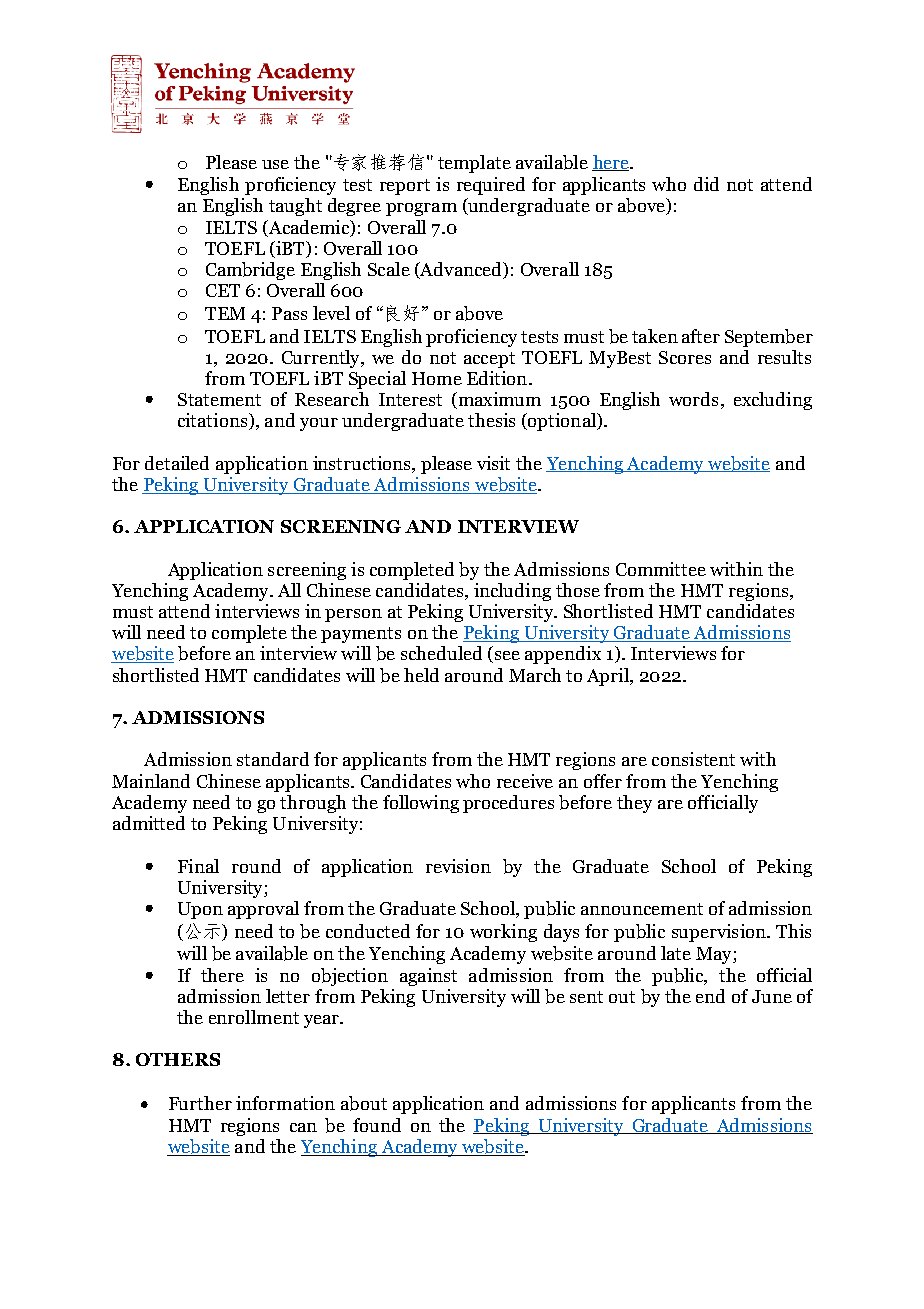 This screenshot has width=924, height=1309. What do you see at coordinates (491, 186) in the screenshot?
I see `required` at bounding box center [491, 186].
